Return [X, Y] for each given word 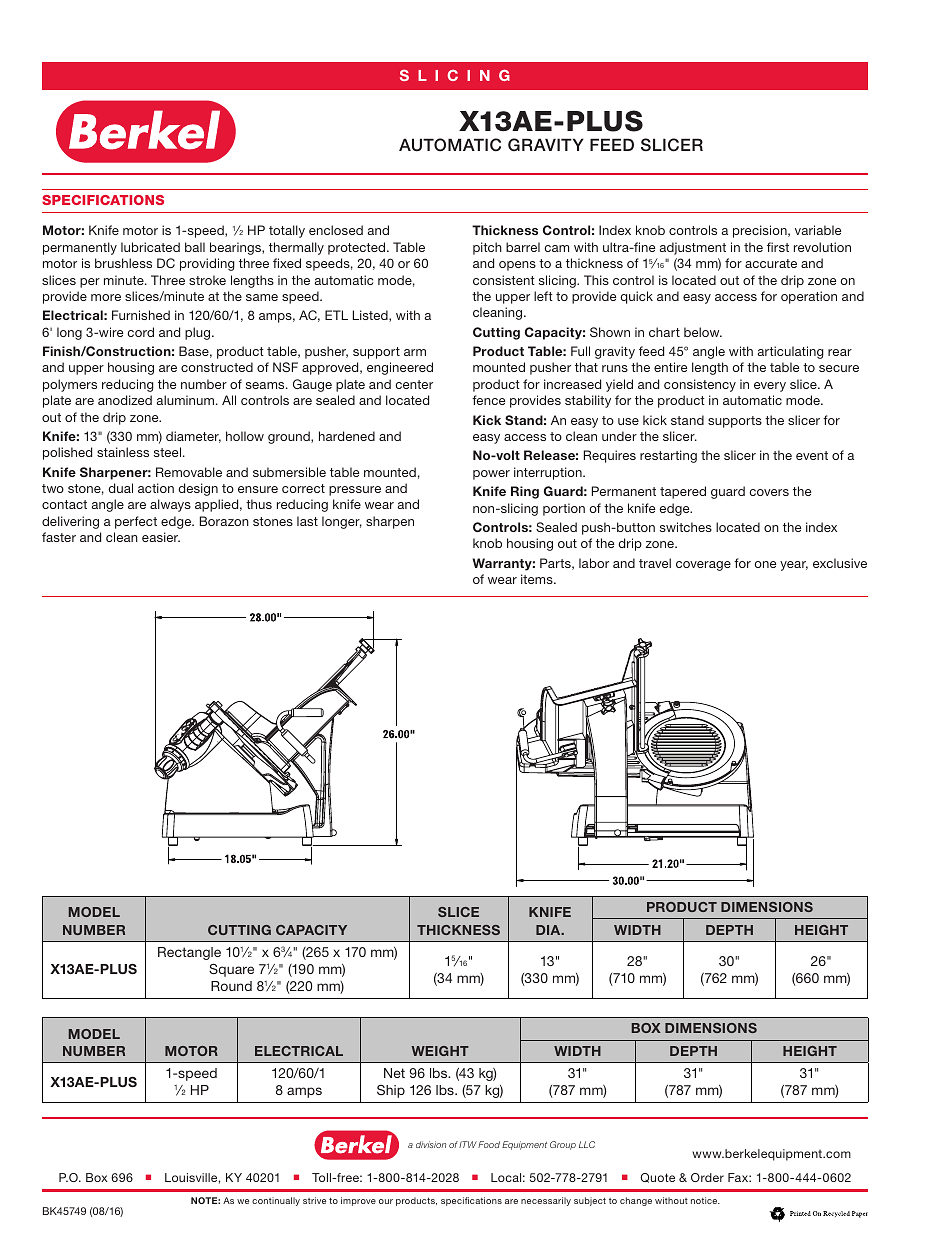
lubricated [150, 247]
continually [276, 1201]
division [431, 1144]
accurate [771, 263]
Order [707, 1177]
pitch [487, 248]
